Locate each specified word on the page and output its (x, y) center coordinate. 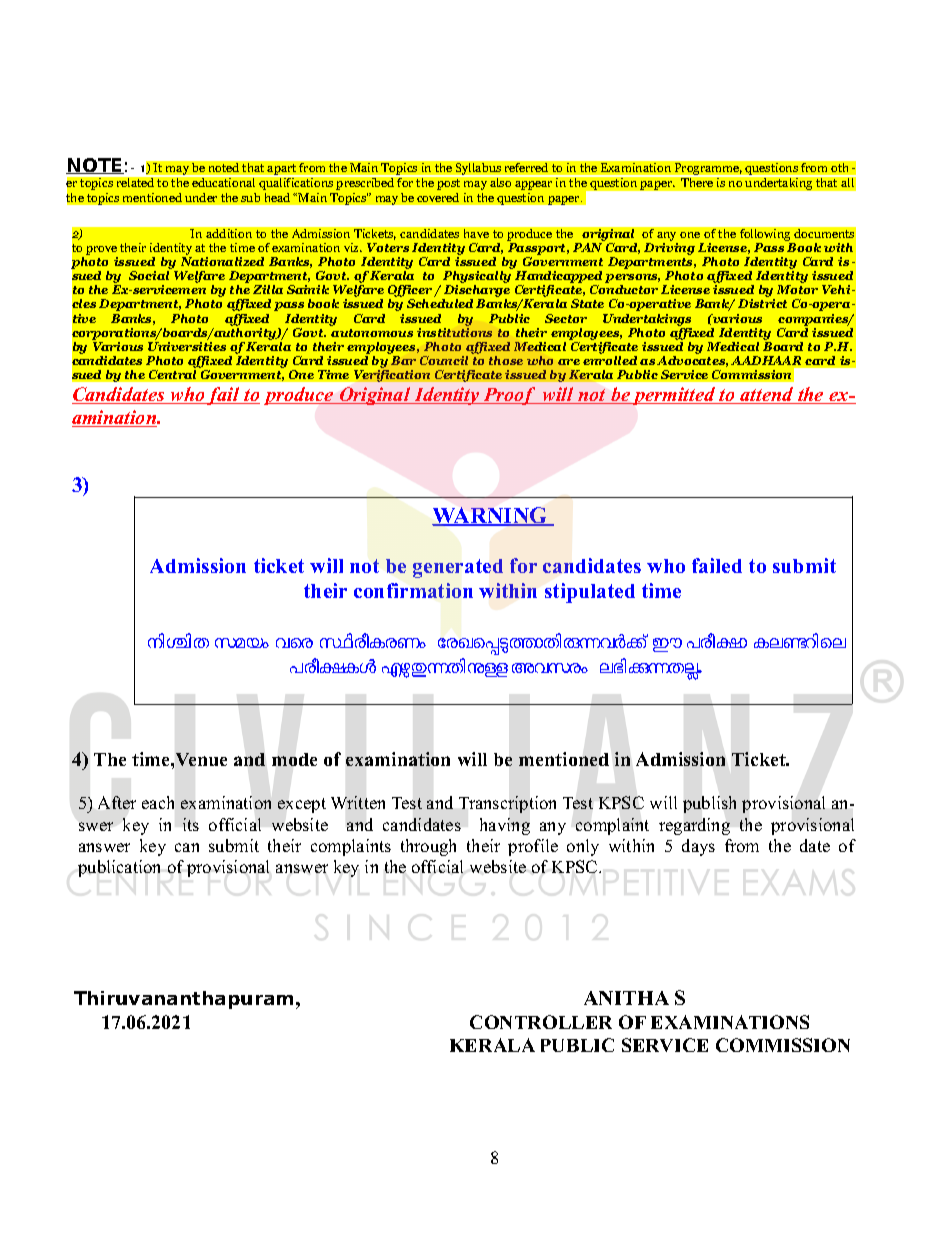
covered (438, 197)
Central (172, 374)
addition (229, 233)
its (191, 824)
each (158, 802)
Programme (708, 169)
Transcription (507, 804)
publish (709, 804)
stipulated (590, 593)
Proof (510, 396)
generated (458, 568)
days (698, 847)
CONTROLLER (541, 1022)
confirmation (413, 590)
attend (767, 395)
